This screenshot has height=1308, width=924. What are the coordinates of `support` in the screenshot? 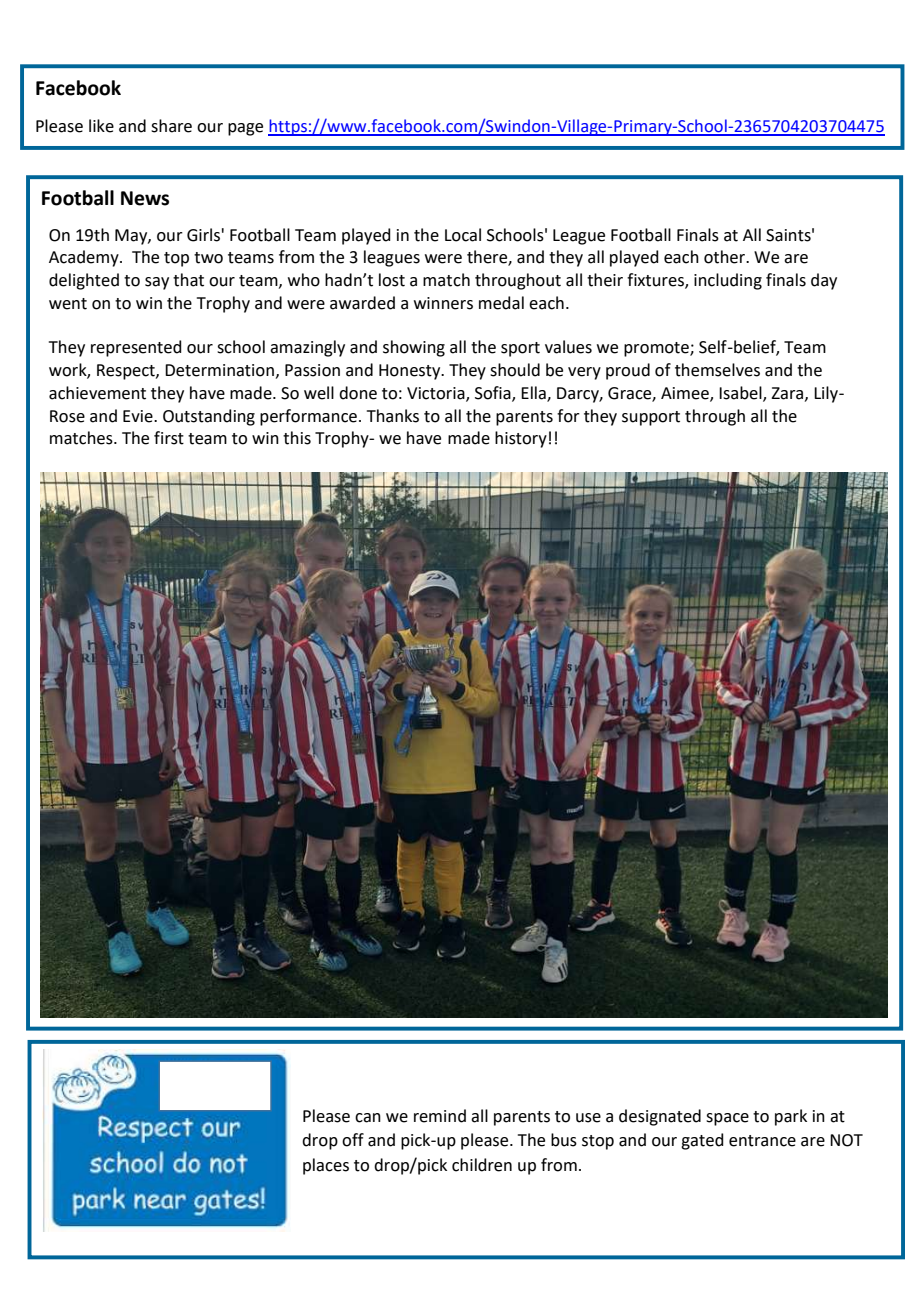 It's located at (651, 418).
